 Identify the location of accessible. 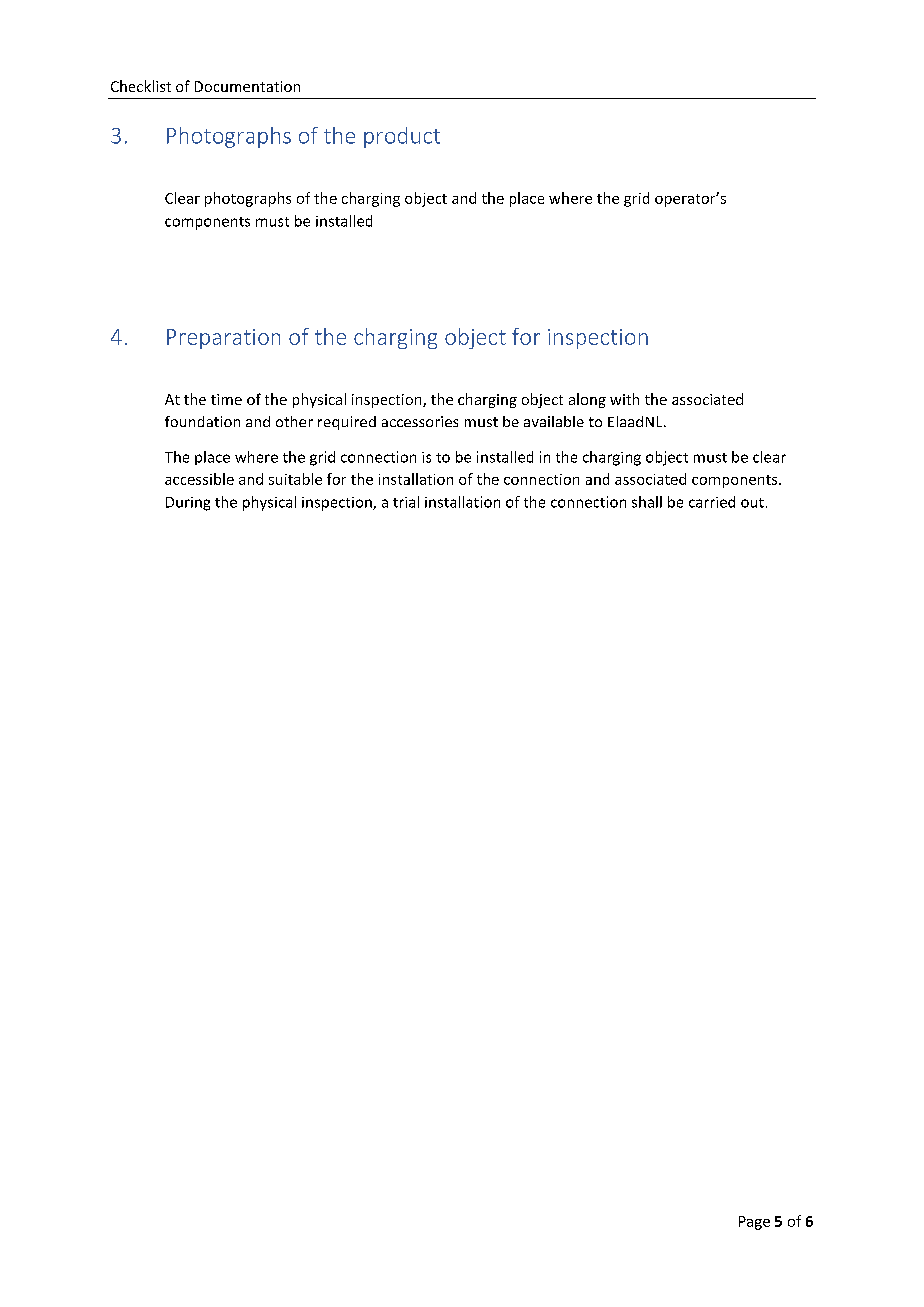
(199, 479).
